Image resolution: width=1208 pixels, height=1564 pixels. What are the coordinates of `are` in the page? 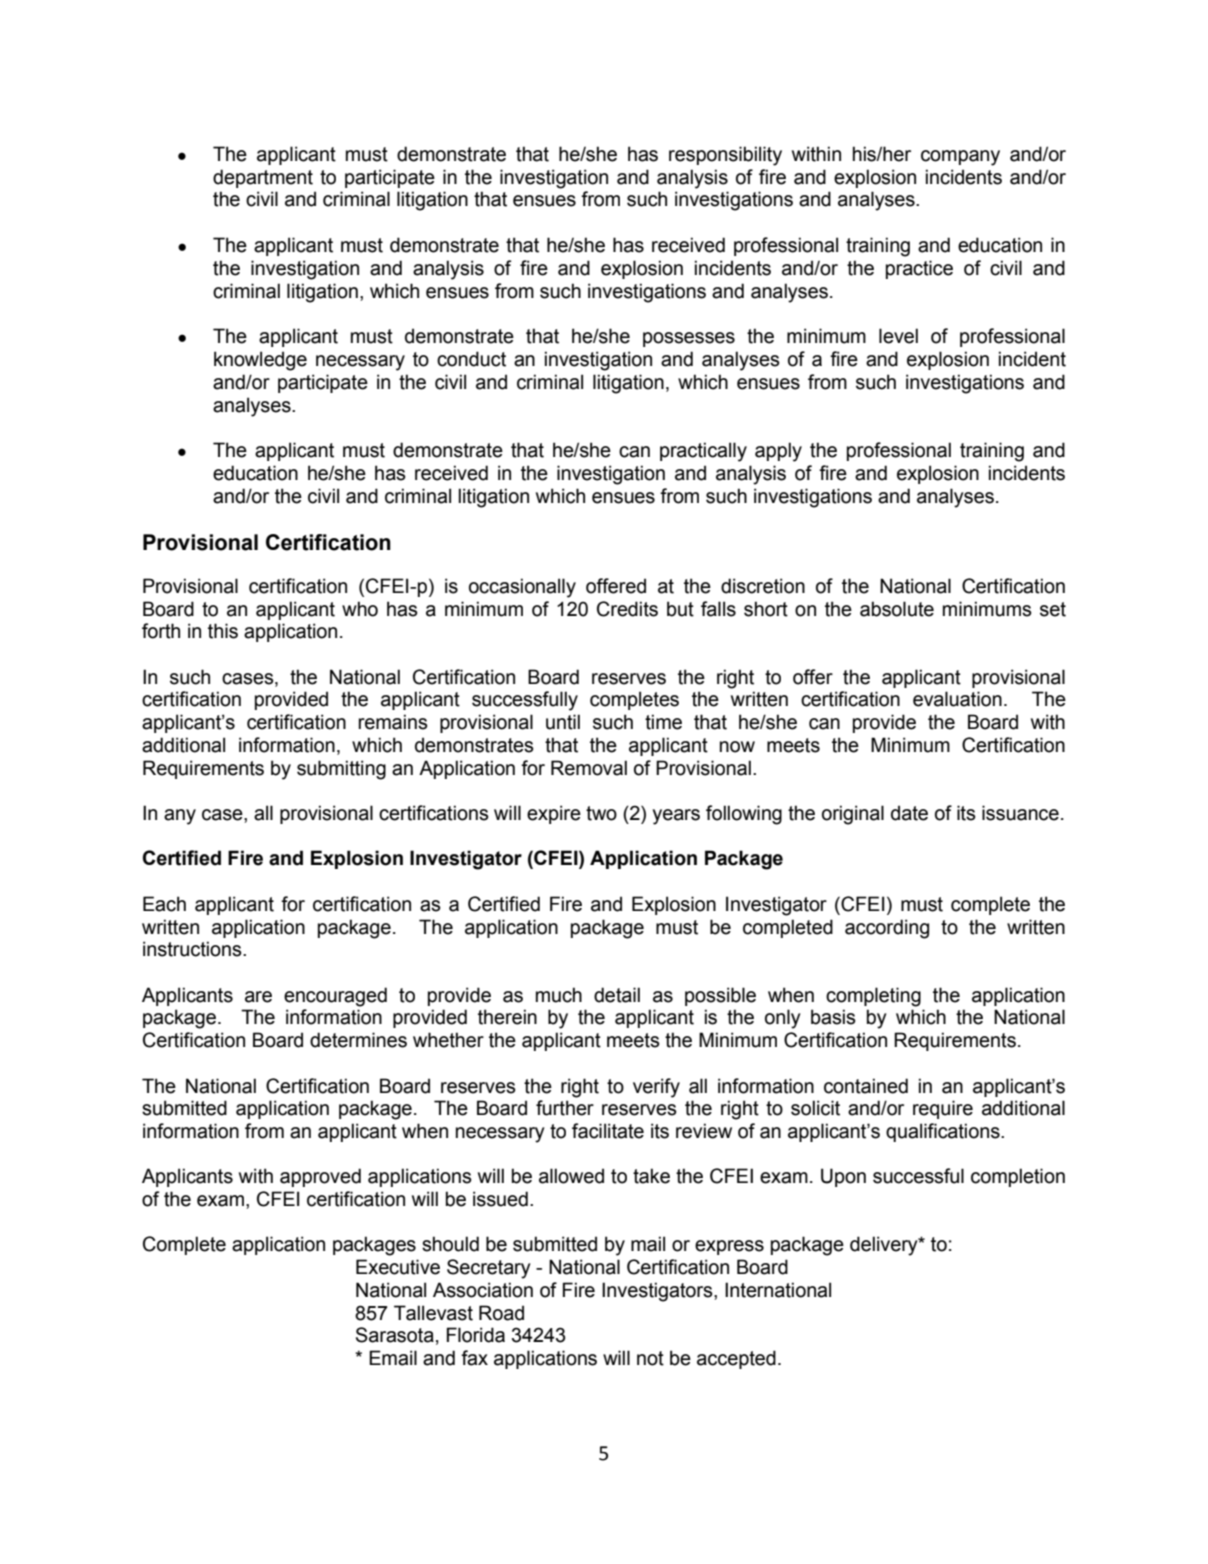 It's located at (258, 997).
